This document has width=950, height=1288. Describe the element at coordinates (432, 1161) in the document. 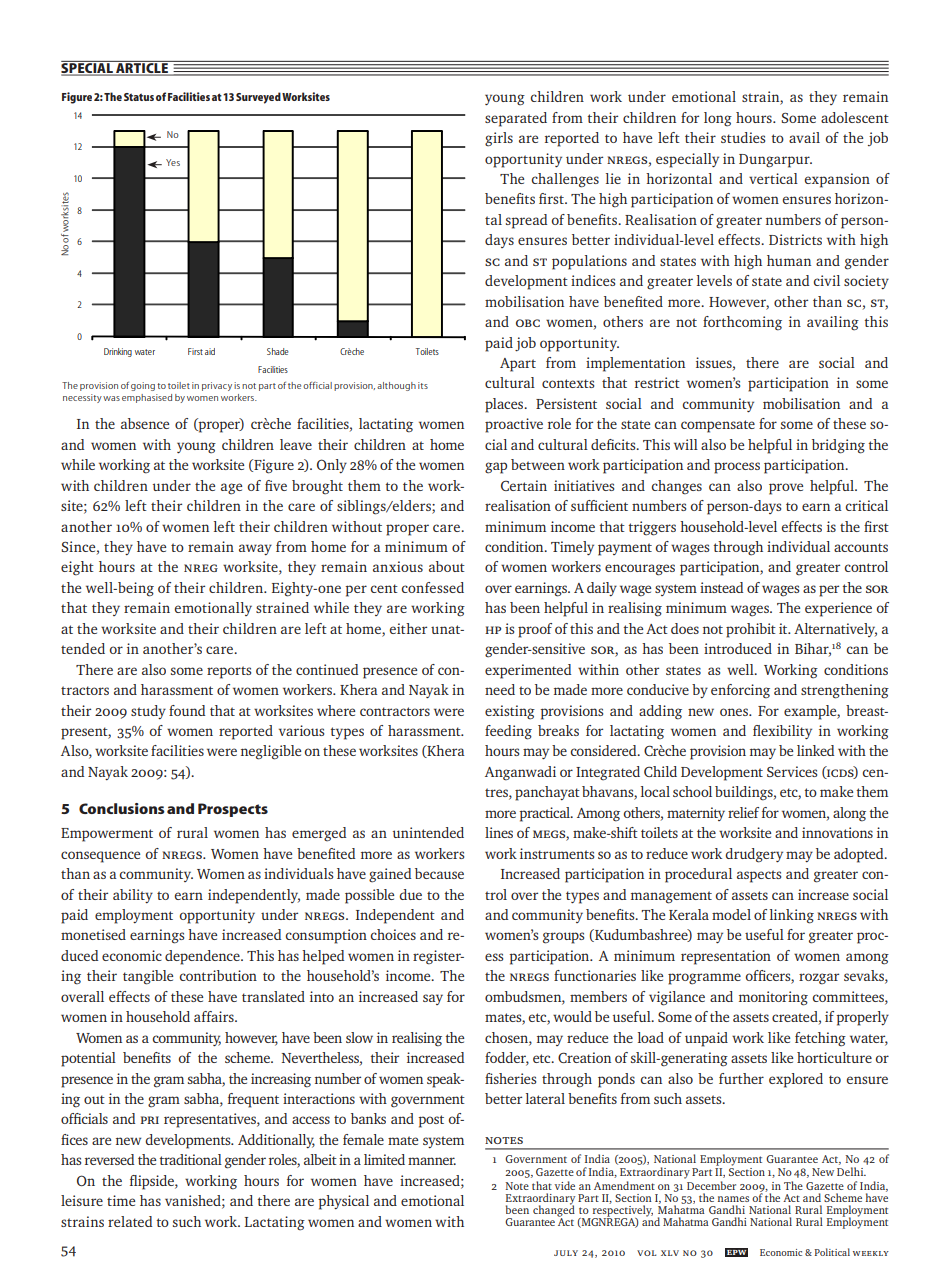

I see `manner` at that location.
